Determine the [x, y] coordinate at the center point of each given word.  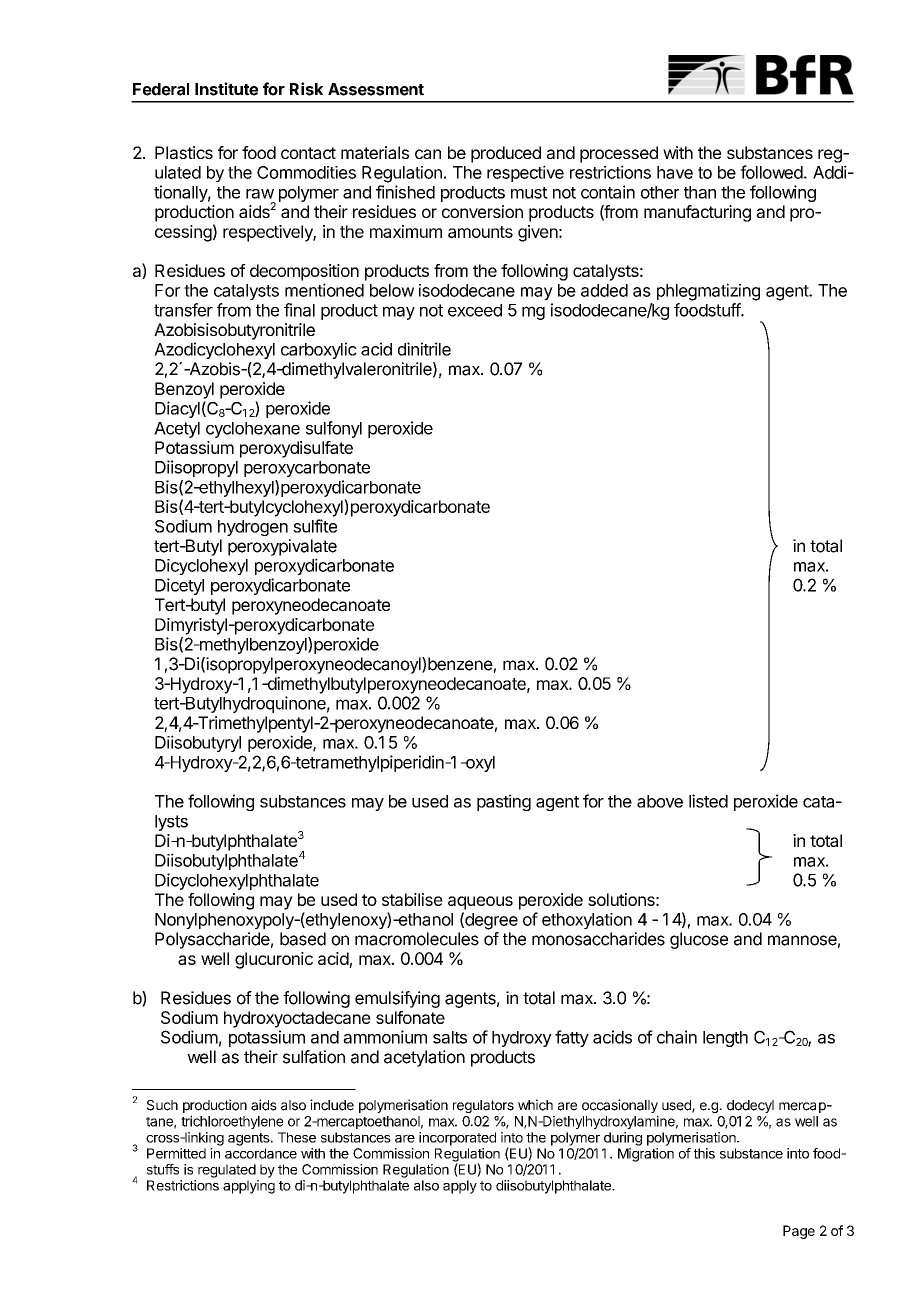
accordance [261, 1153]
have [675, 172]
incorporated [457, 1139]
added [604, 290]
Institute [226, 89]
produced [506, 154]
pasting [504, 802]
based [303, 939]
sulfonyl [334, 429]
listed [708, 801]
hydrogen [253, 528]
